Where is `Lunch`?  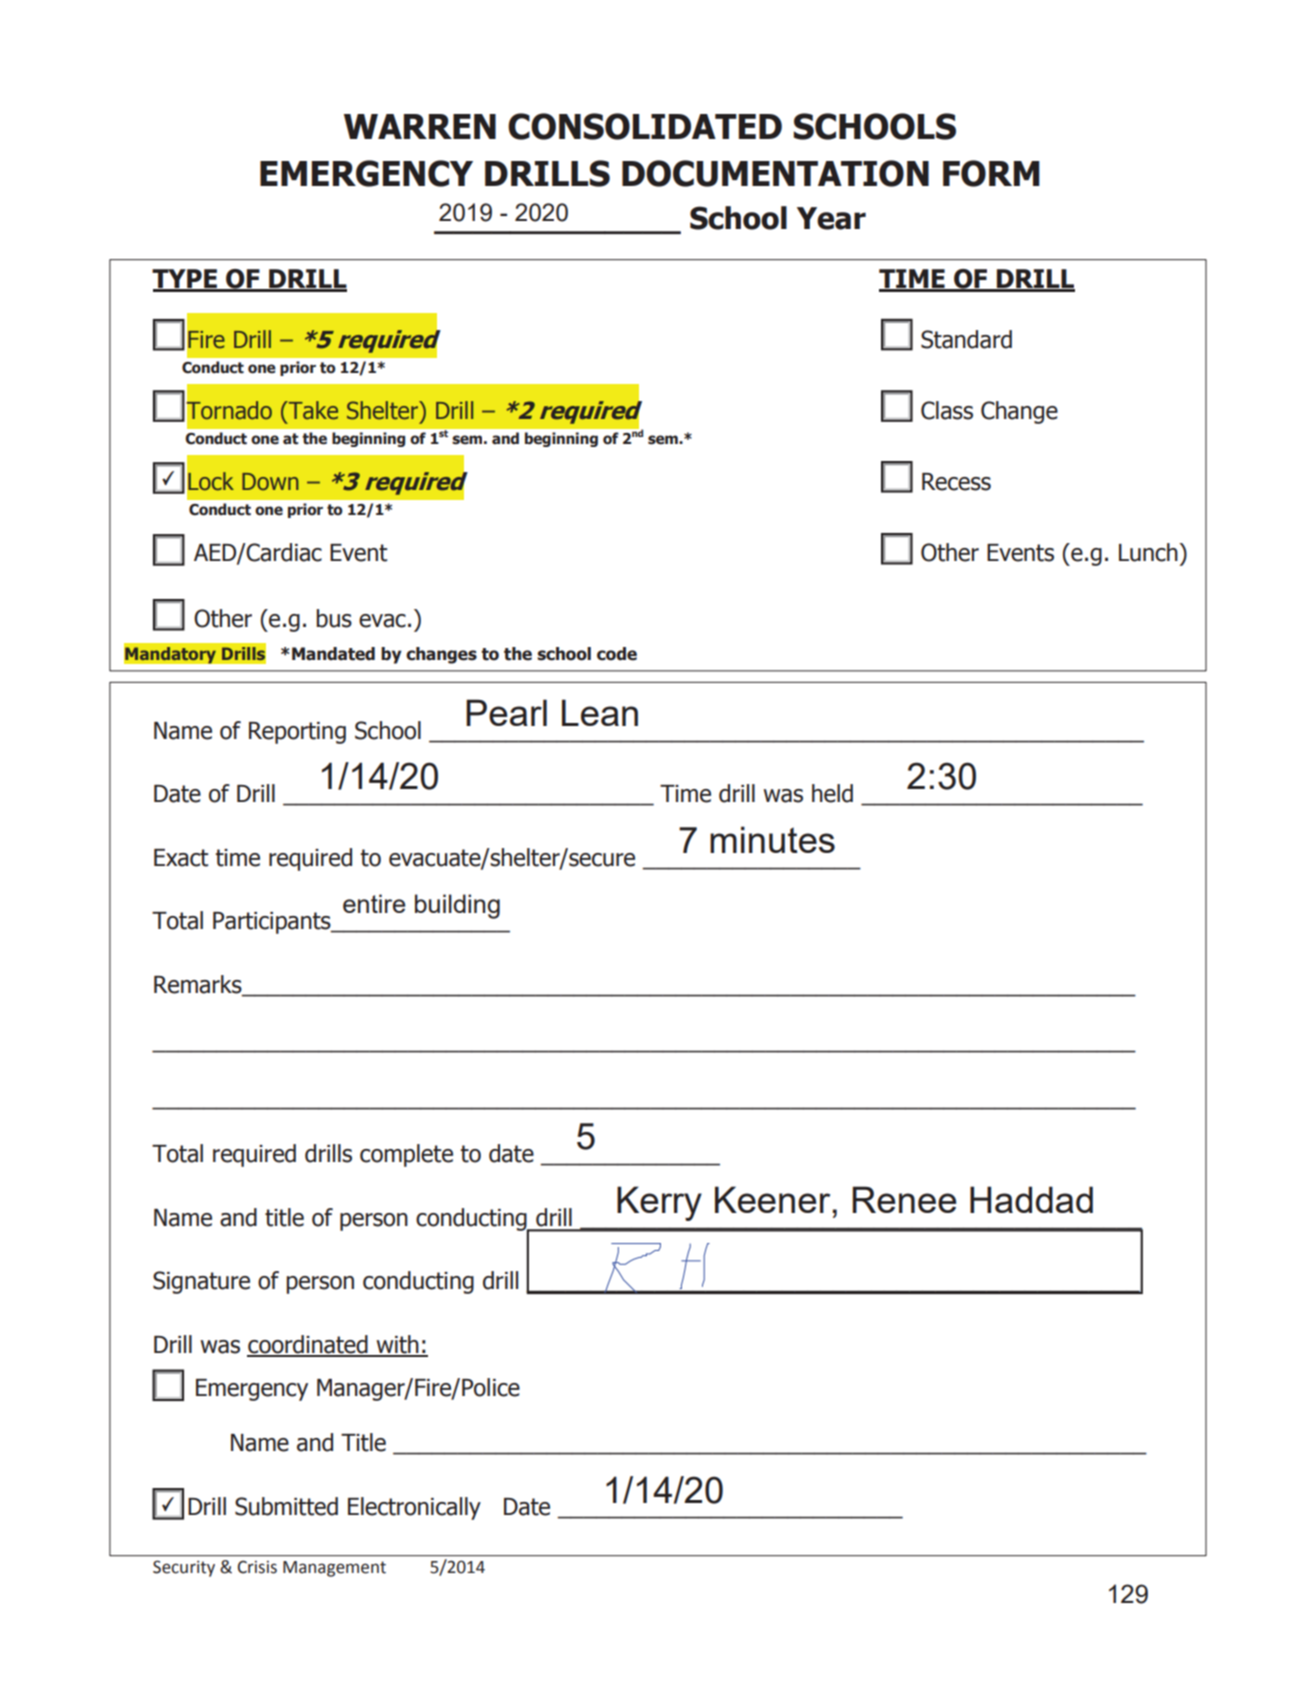
Lunch is located at coordinates (1149, 552).
